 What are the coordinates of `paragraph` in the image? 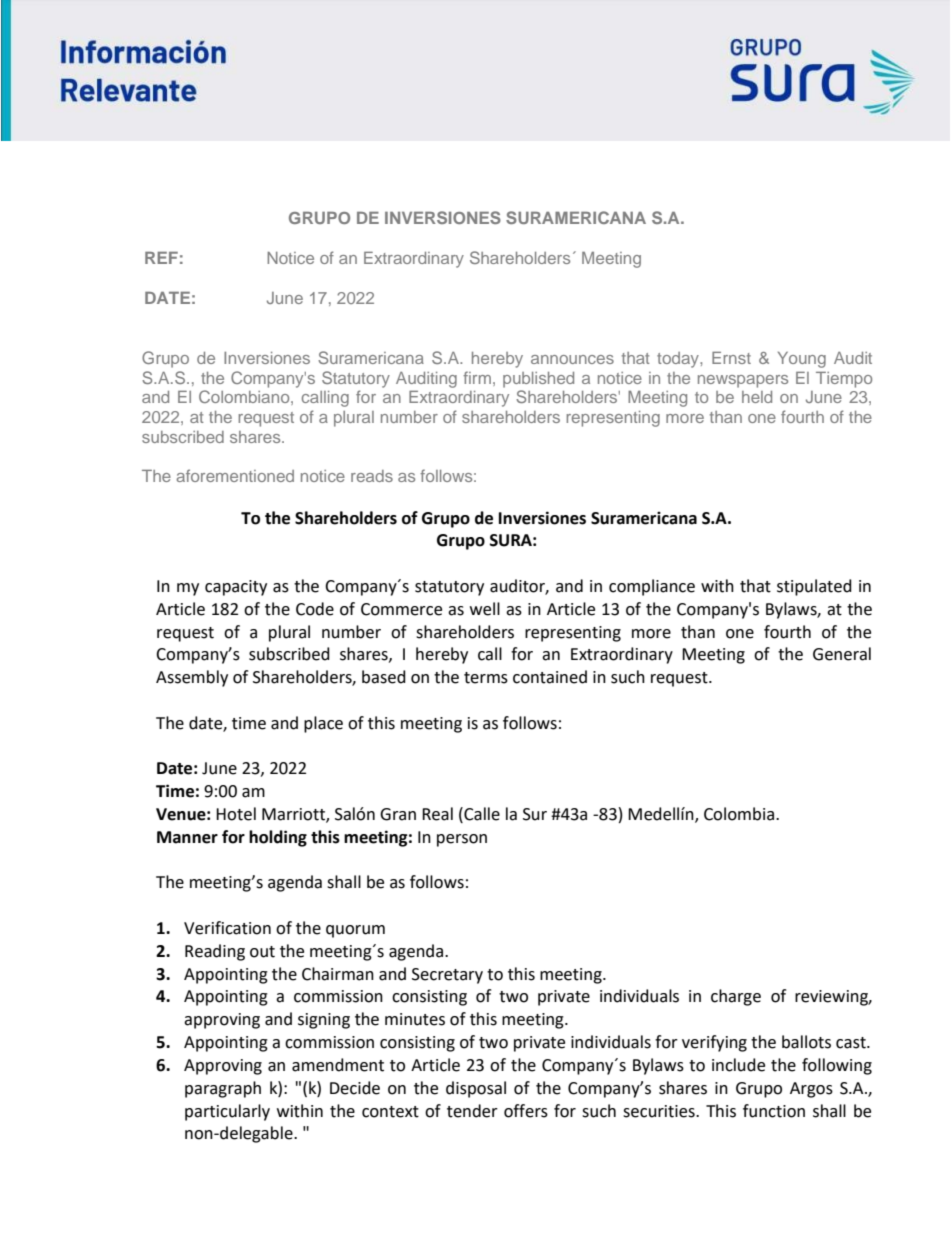 It's located at (223, 1089).
